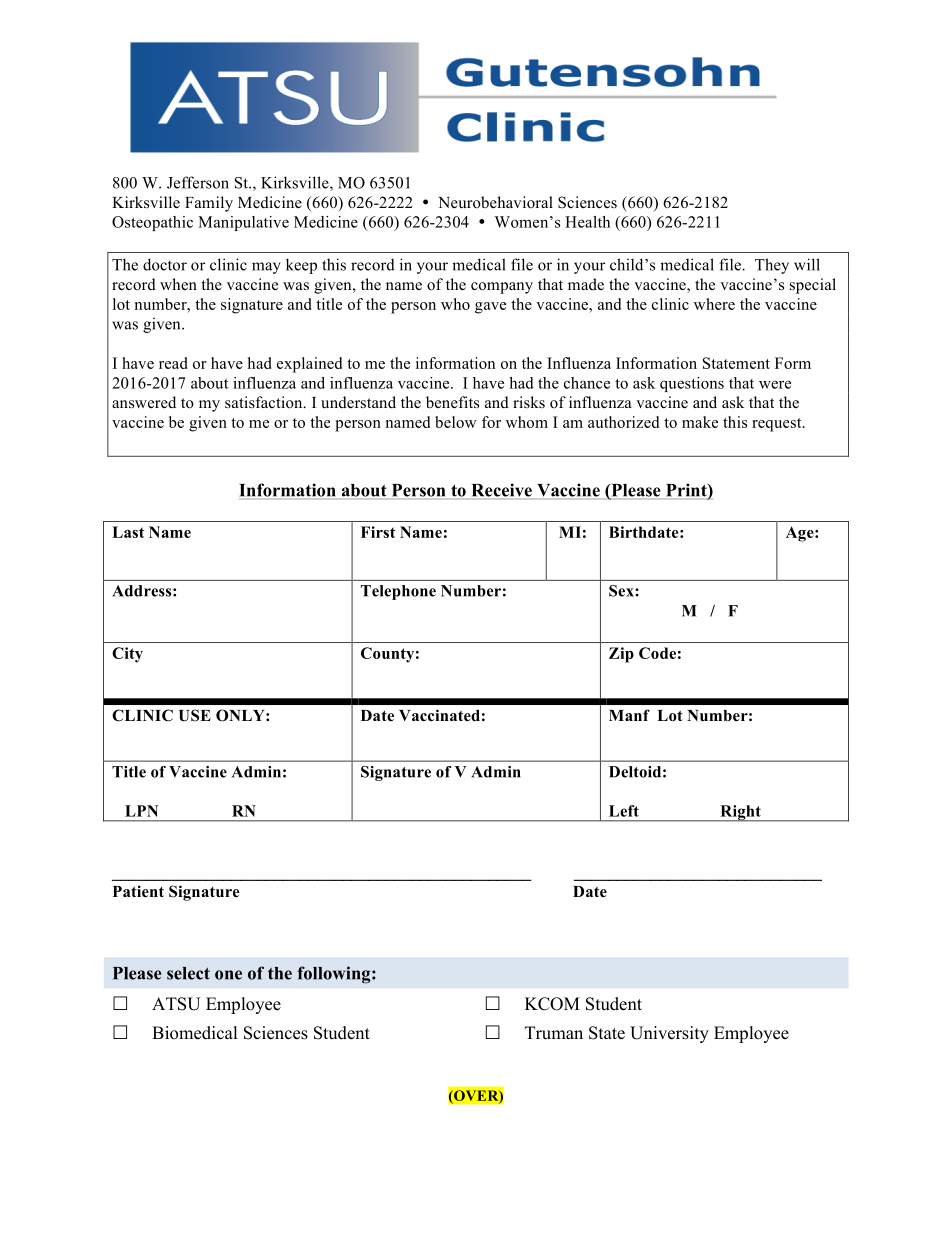 The width and height of the image is (952, 1233). Describe the element at coordinates (265, 402) in the image. I see `satisfaction` at that location.
